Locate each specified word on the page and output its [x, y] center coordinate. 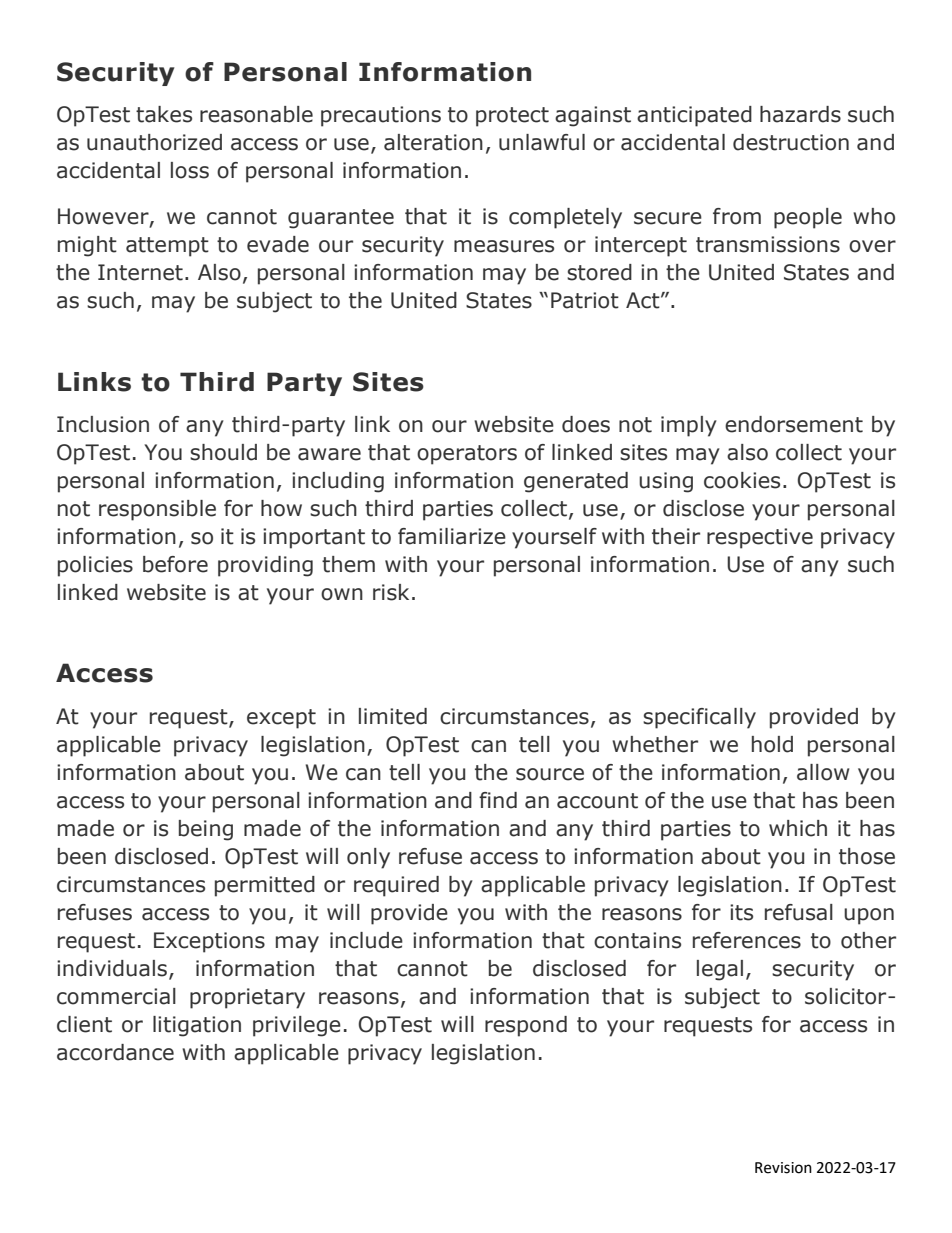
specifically [699, 718]
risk [391, 592]
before [175, 564]
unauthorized [154, 142]
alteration [433, 142]
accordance [115, 1052]
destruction [791, 142]
